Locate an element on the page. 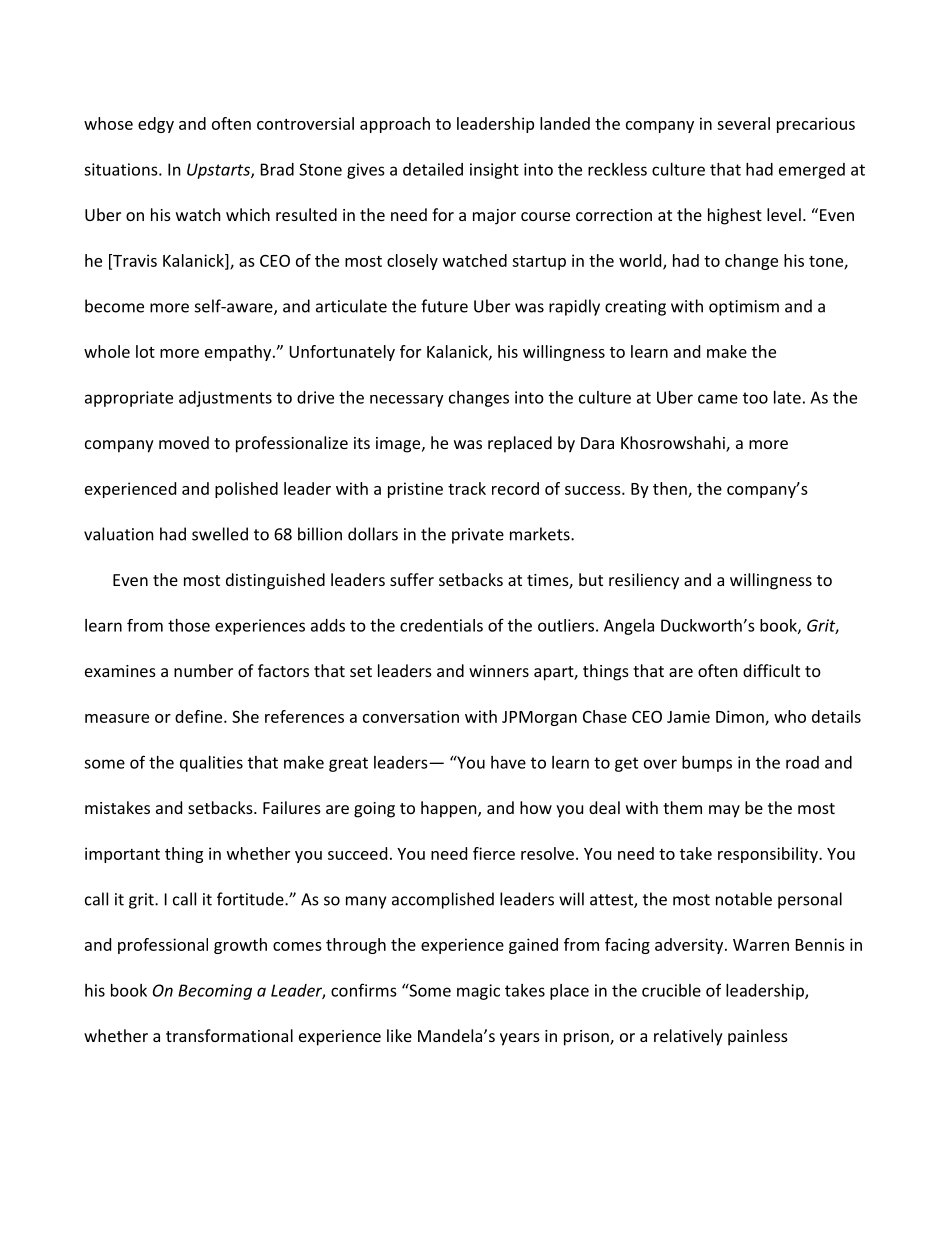 The image size is (952, 1233). responsibility is located at coordinates (769, 855).
